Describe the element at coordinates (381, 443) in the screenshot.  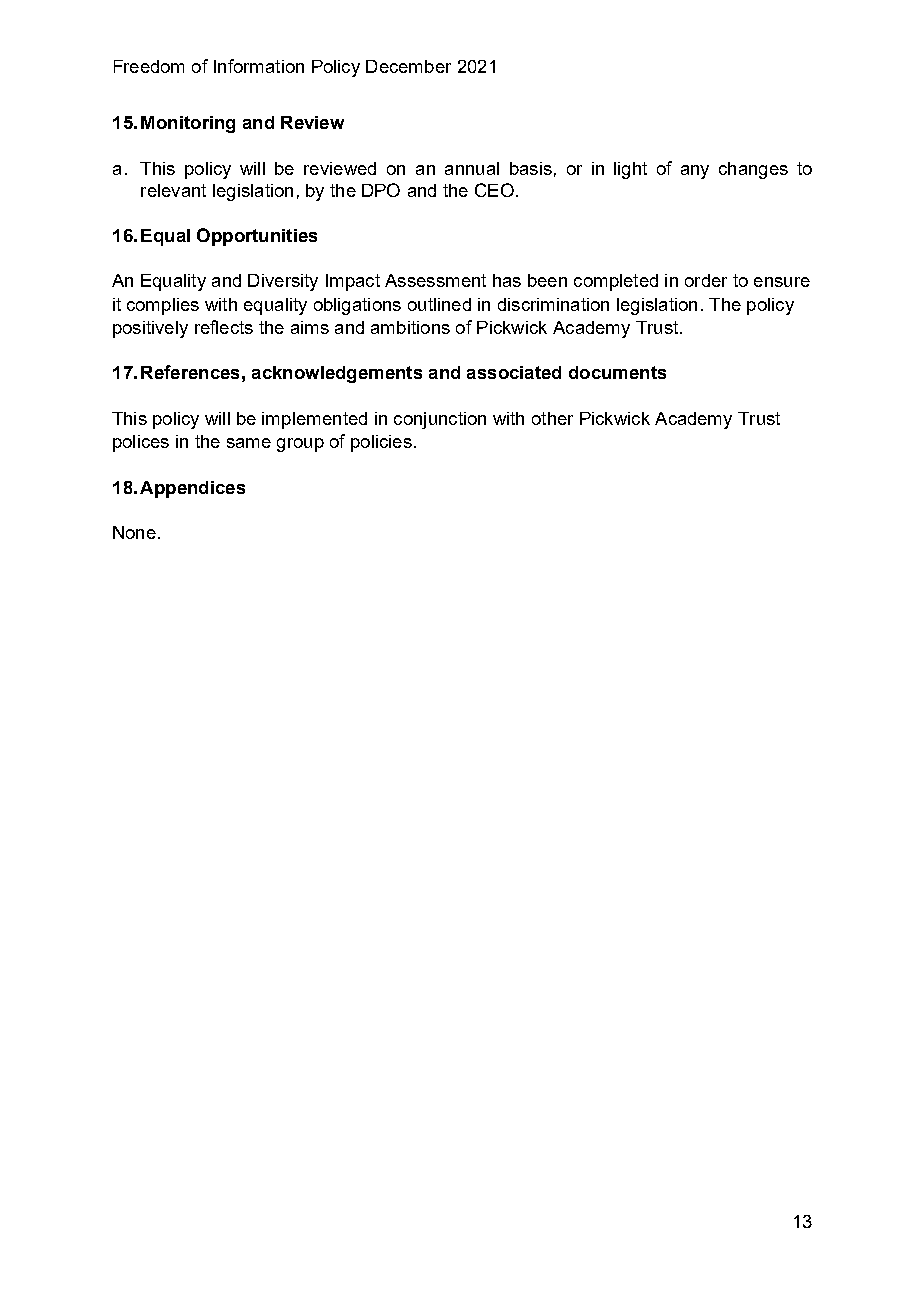
I see `policies` at that location.
